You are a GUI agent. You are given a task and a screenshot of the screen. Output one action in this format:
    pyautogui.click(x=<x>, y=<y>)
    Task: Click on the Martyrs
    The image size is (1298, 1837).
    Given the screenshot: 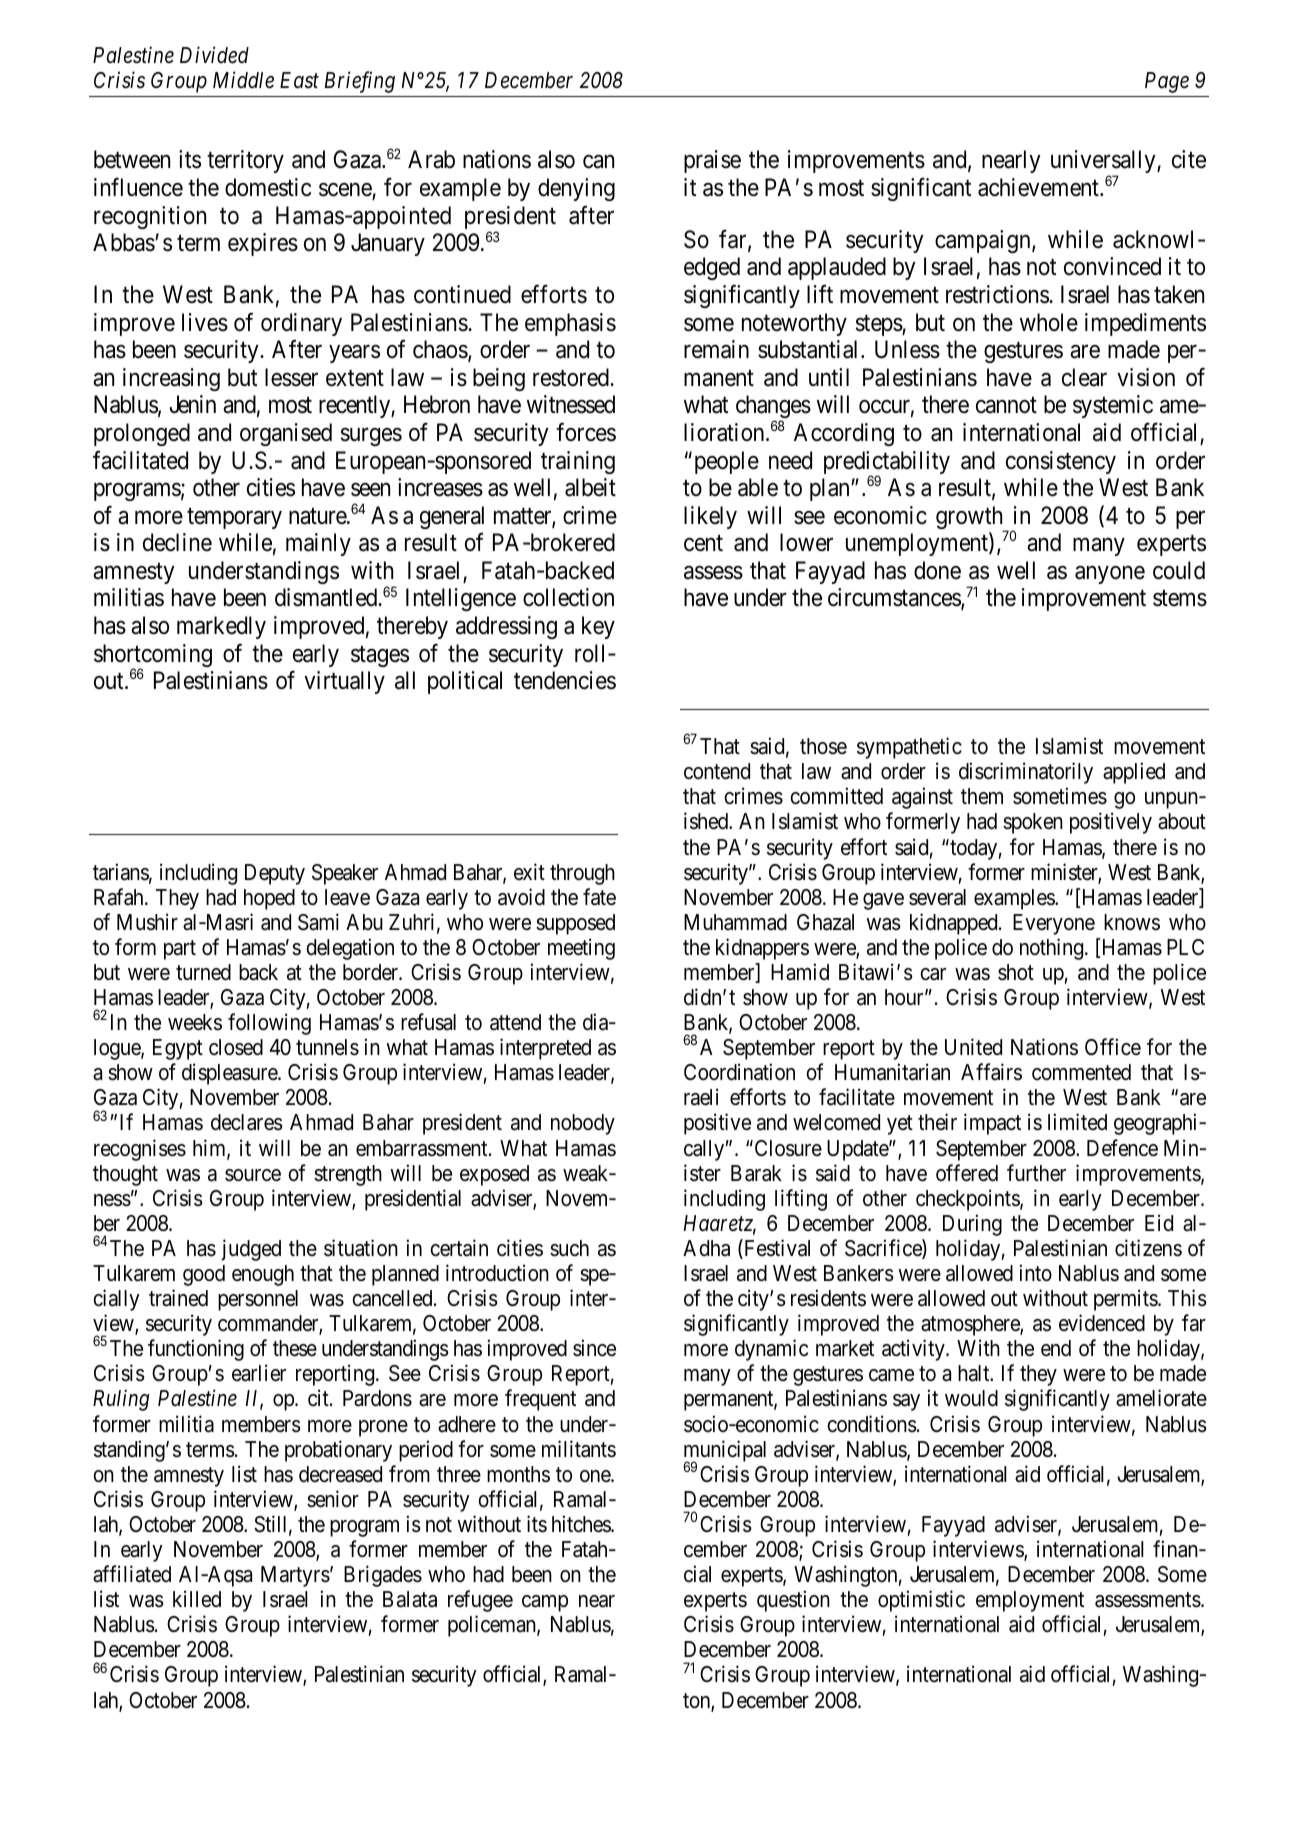 What is the action you would take?
    pyautogui.click(x=295, y=1576)
